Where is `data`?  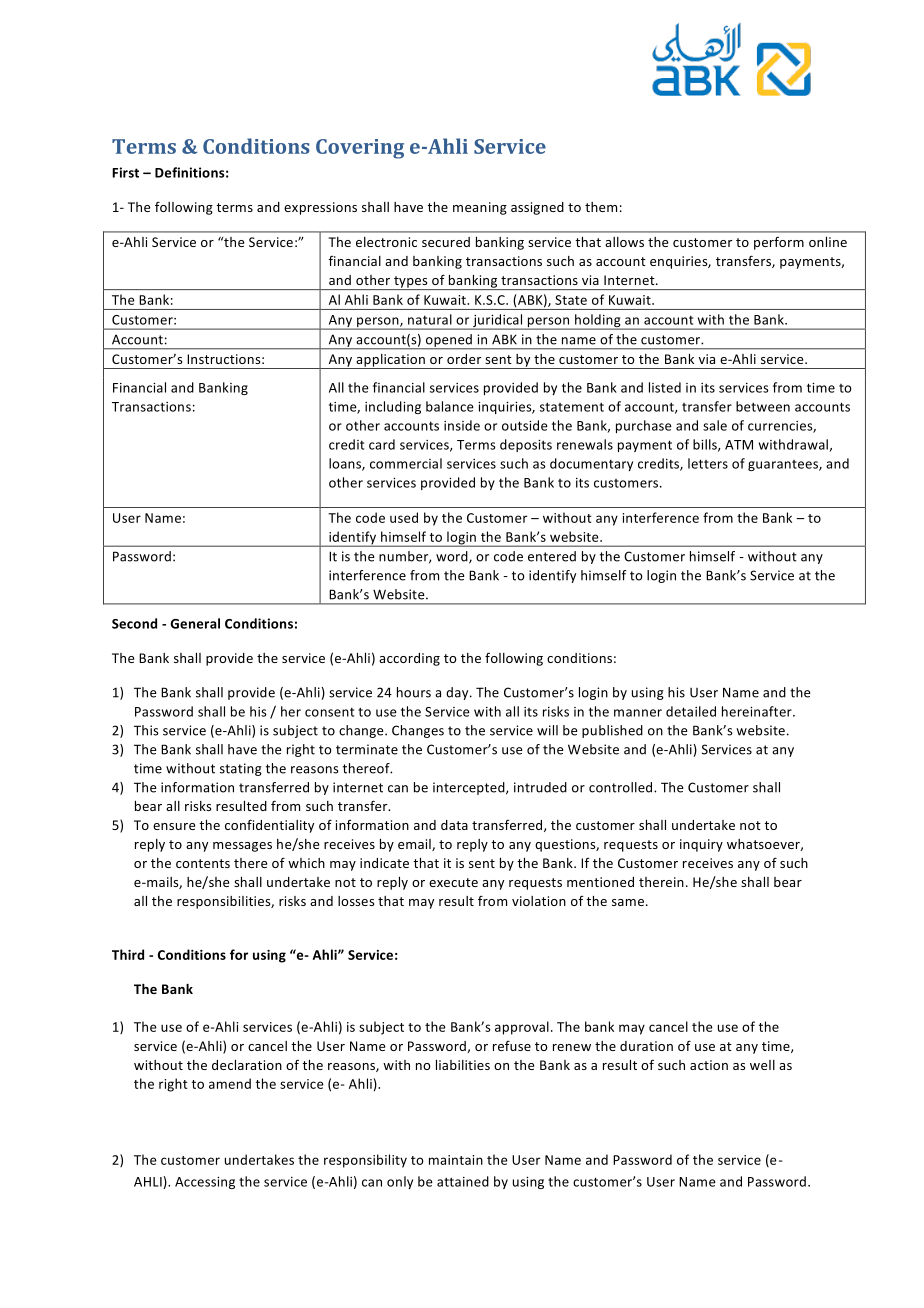
data is located at coordinates (454, 825).
